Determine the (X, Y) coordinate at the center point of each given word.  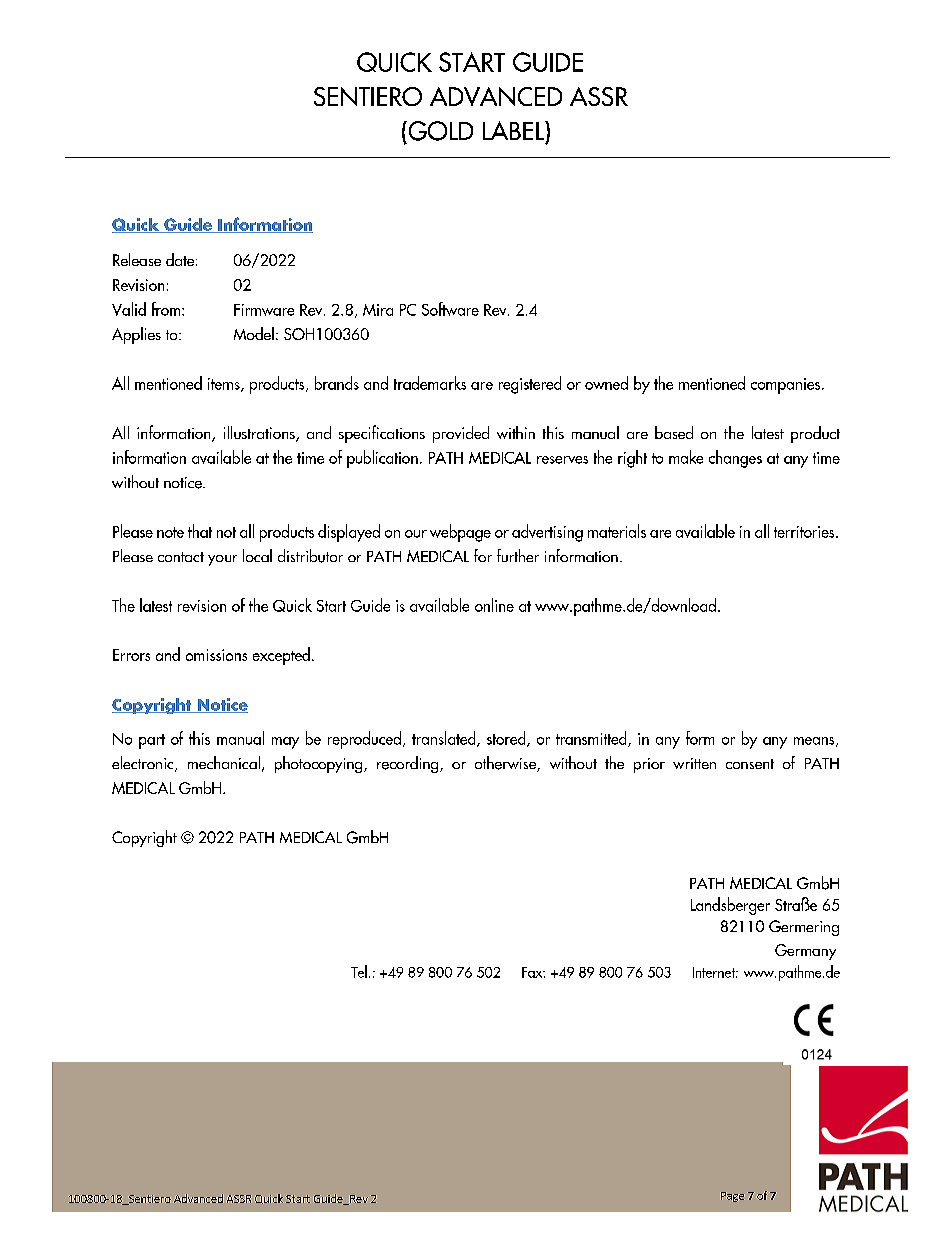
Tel (359, 971)
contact (181, 557)
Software (450, 309)
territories (805, 532)
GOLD (439, 131)
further (518, 555)
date (180, 259)
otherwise (506, 764)
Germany (805, 952)
